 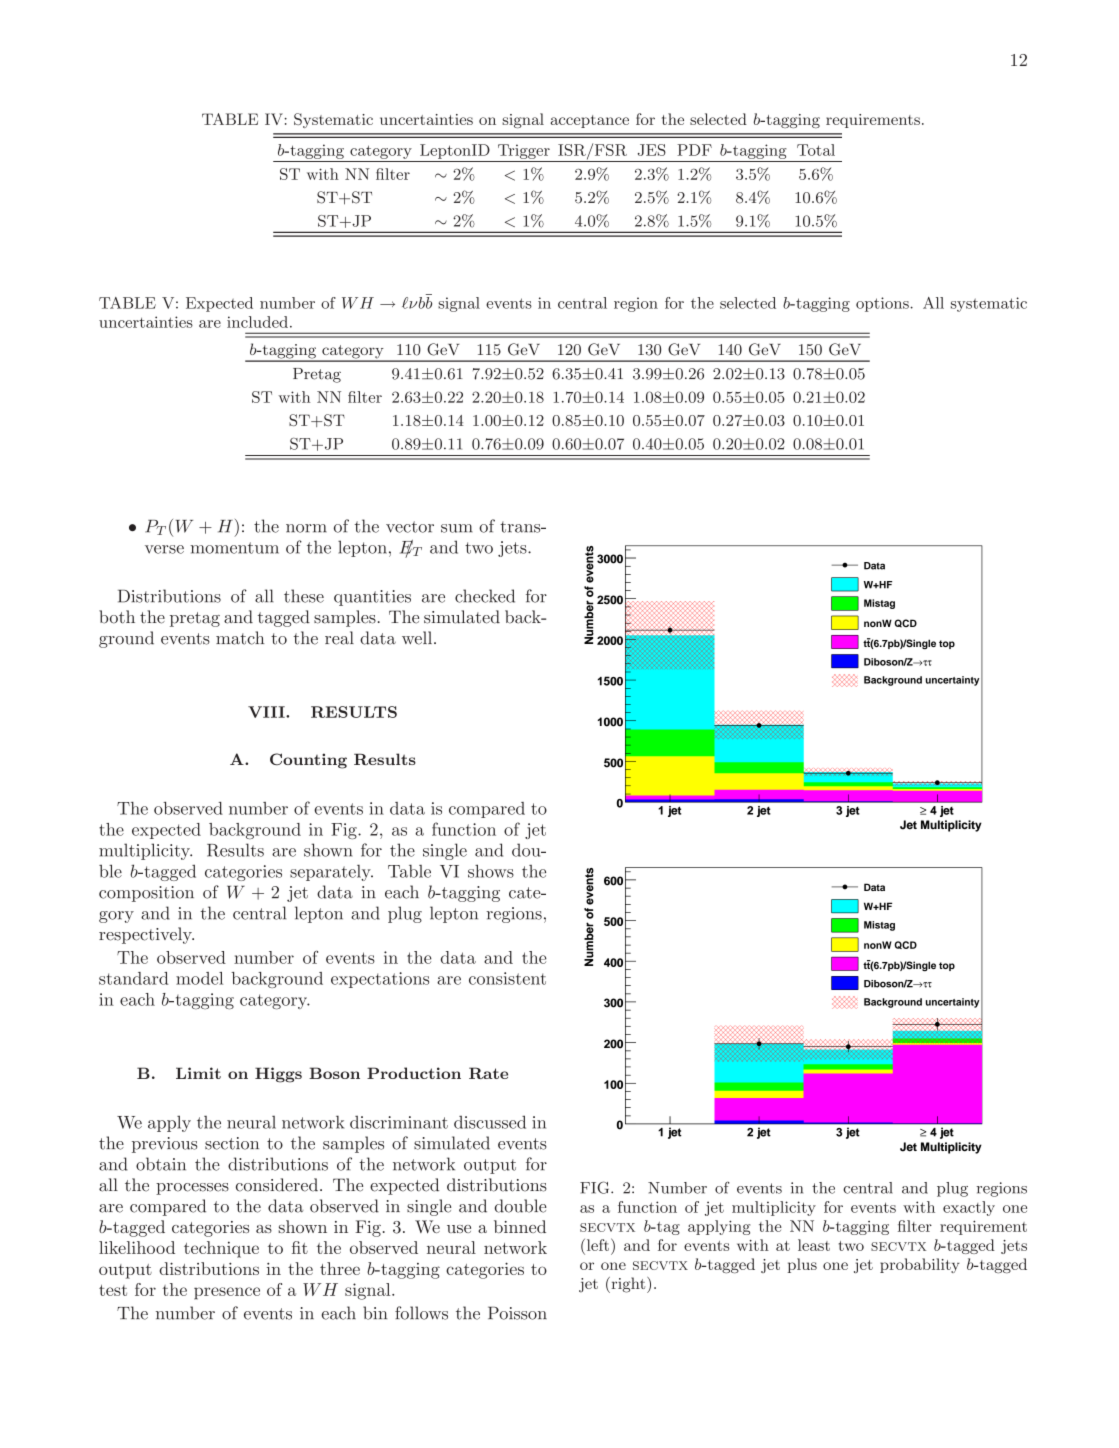 What do you see at coordinates (457, 528) in the screenshot?
I see `sum` at bounding box center [457, 528].
